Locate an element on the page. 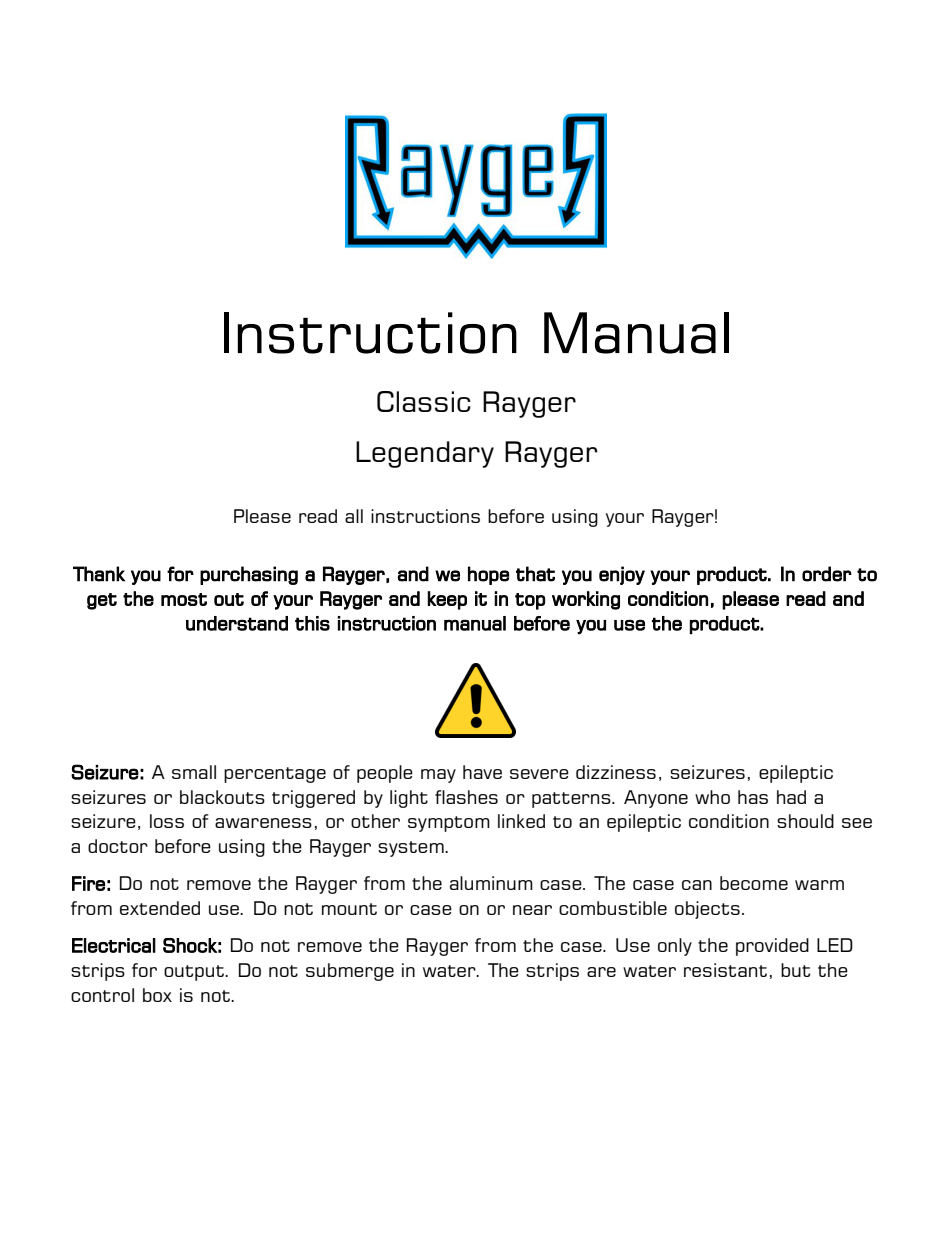 This page has height=1233, width=952. blackouts is located at coordinates (222, 797).
